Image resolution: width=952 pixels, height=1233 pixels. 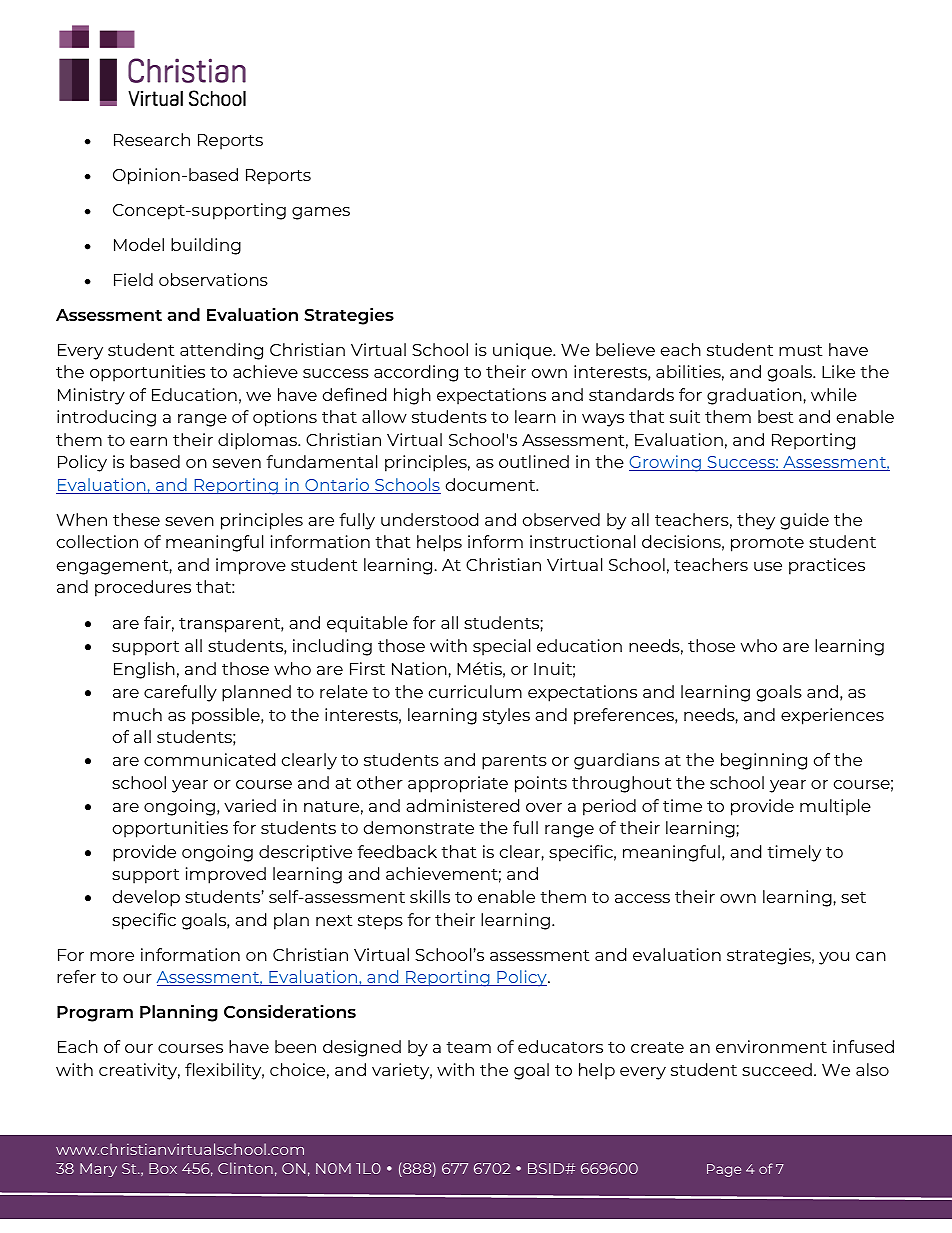 I want to click on these, so click(x=136, y=519).
